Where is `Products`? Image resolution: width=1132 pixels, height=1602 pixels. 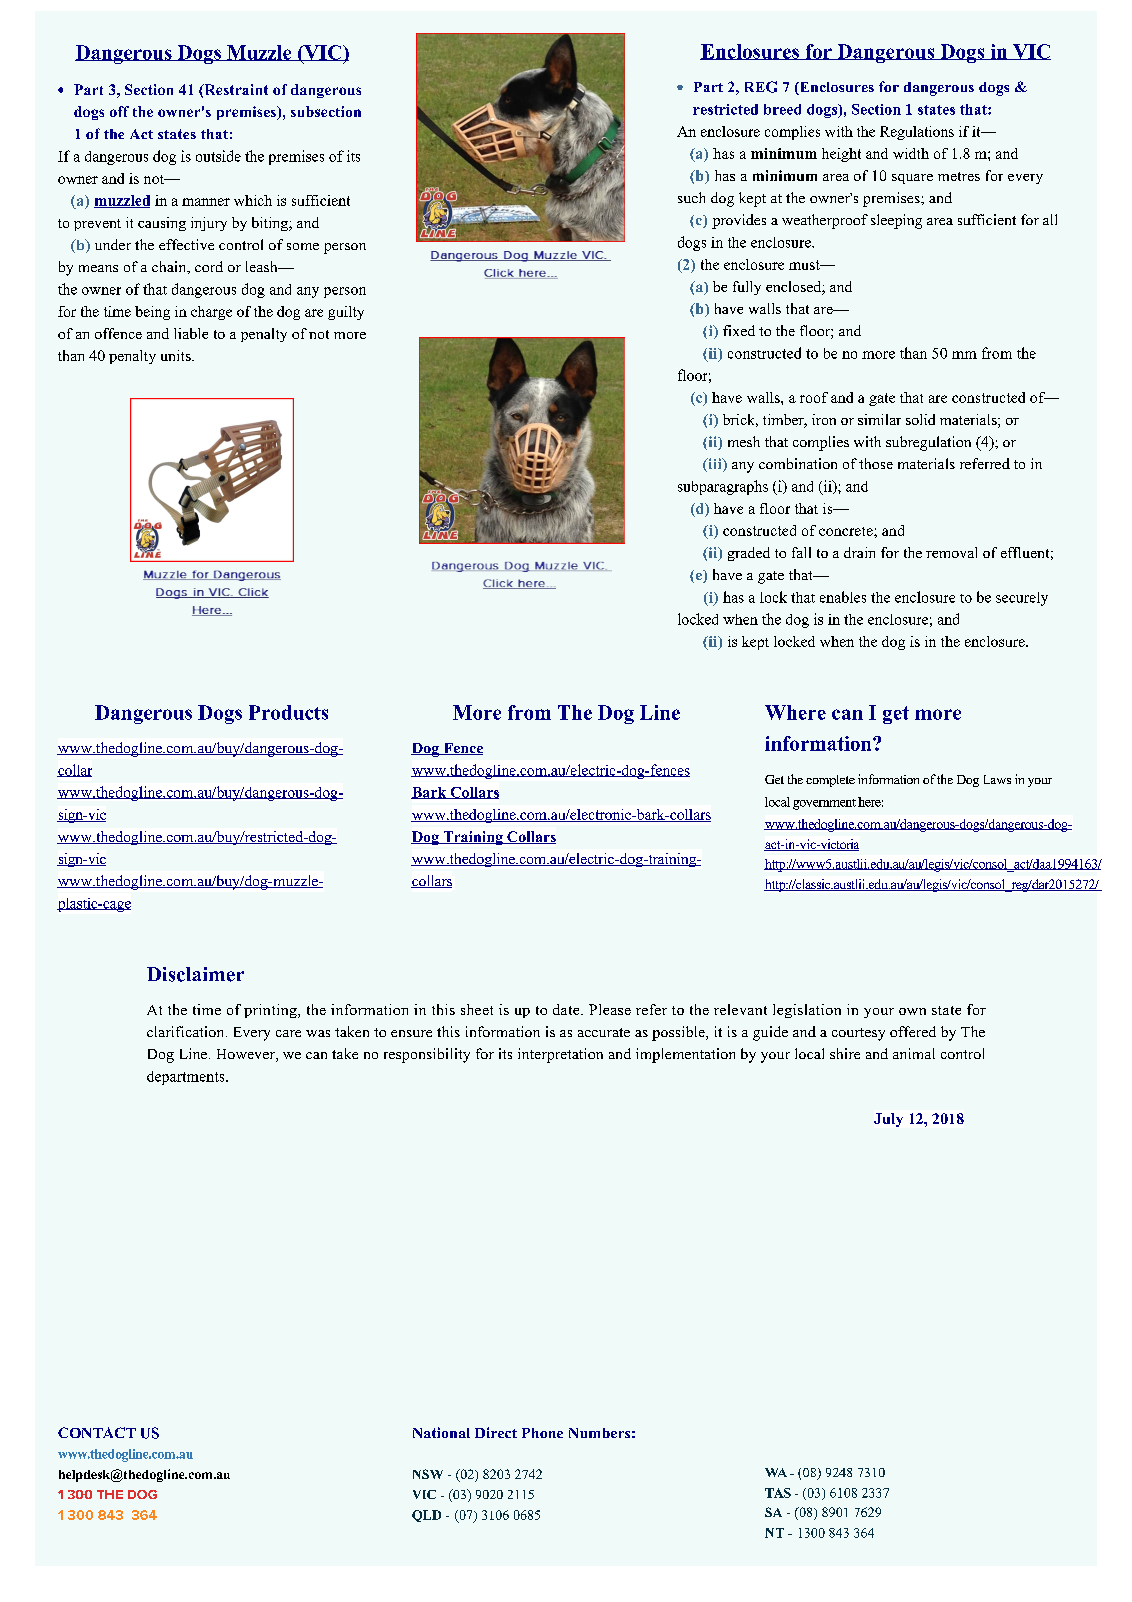 Products is located at coordinates (288, 712).
